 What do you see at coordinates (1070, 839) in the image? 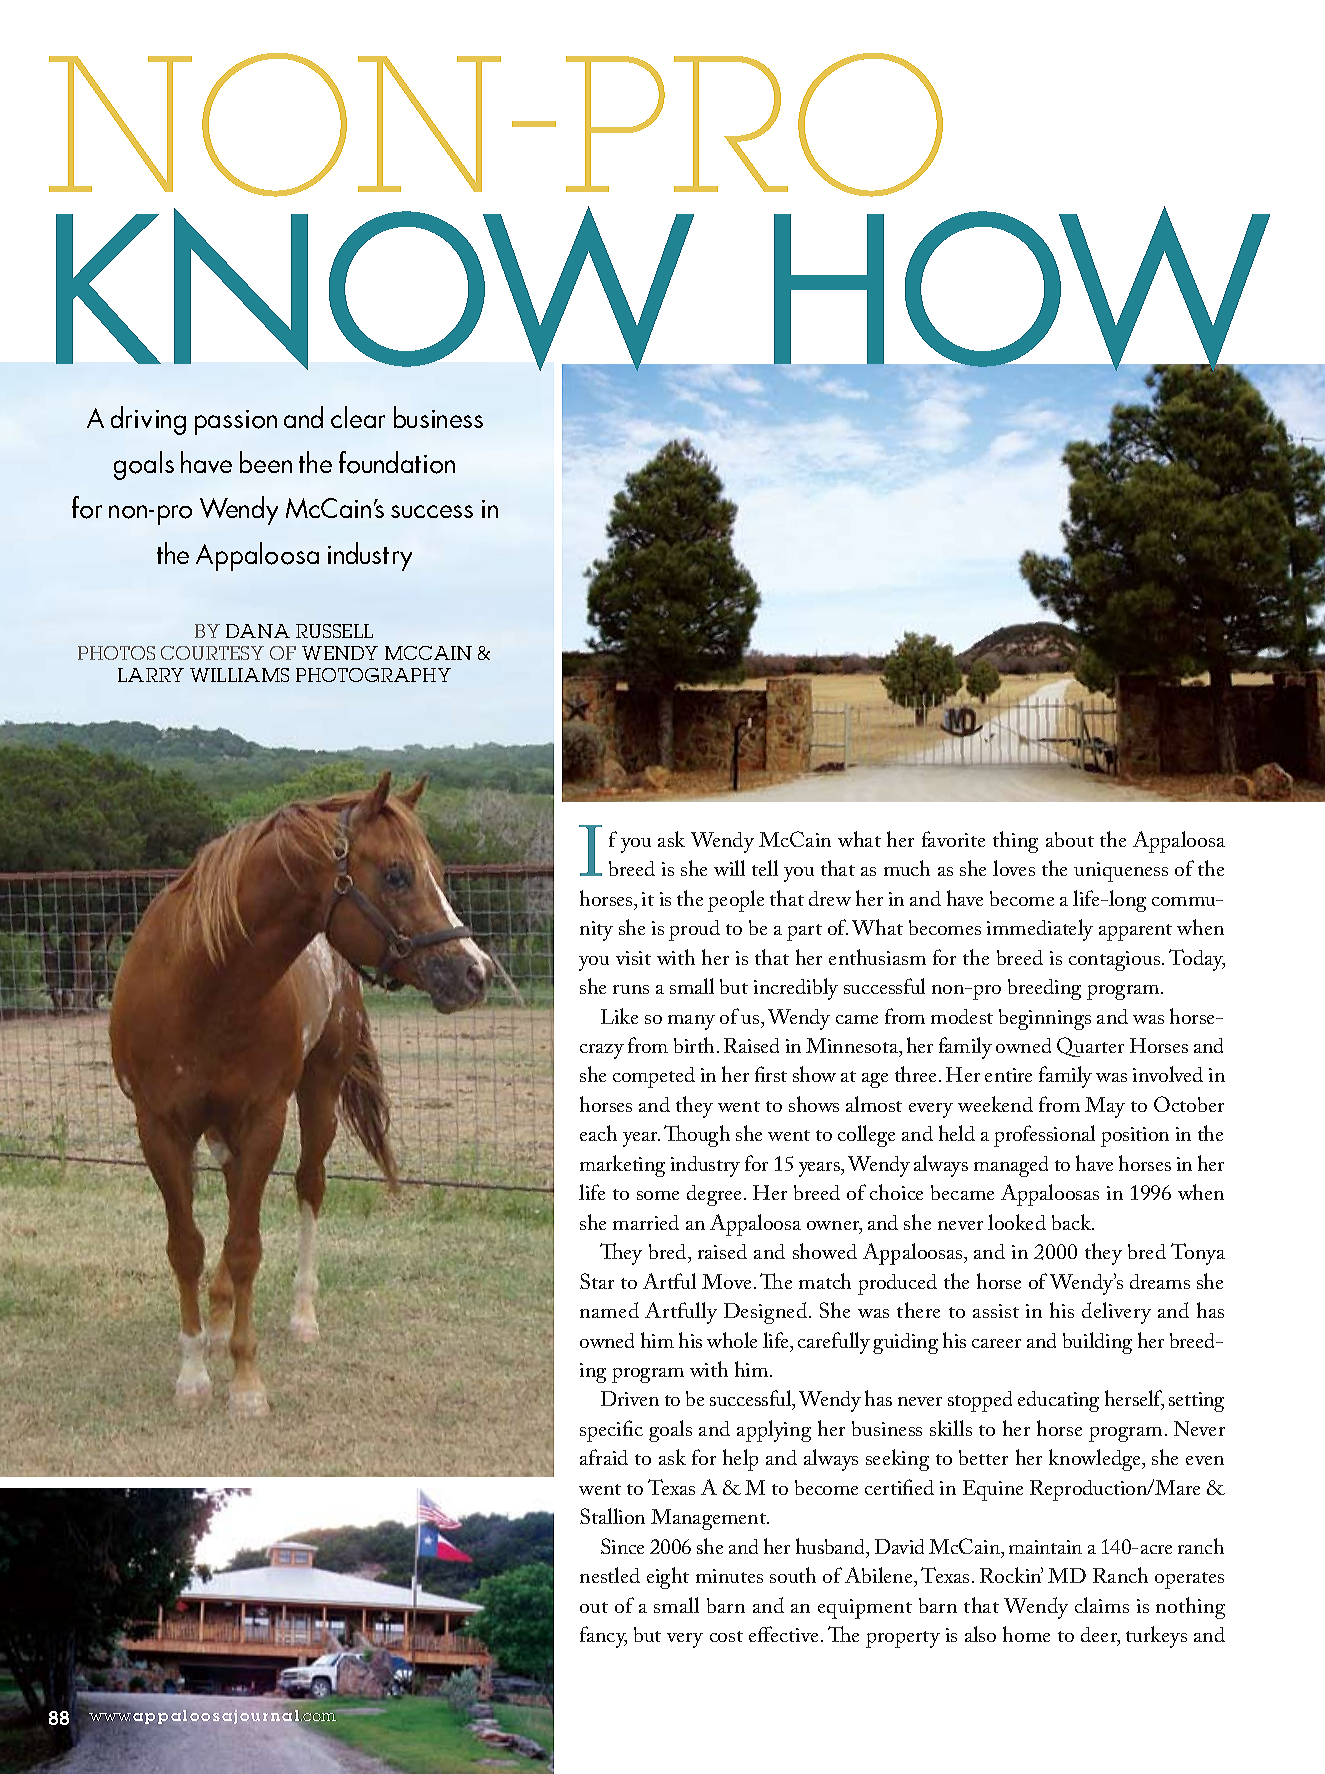
I see `about` at bounding box center [1070, 839].
